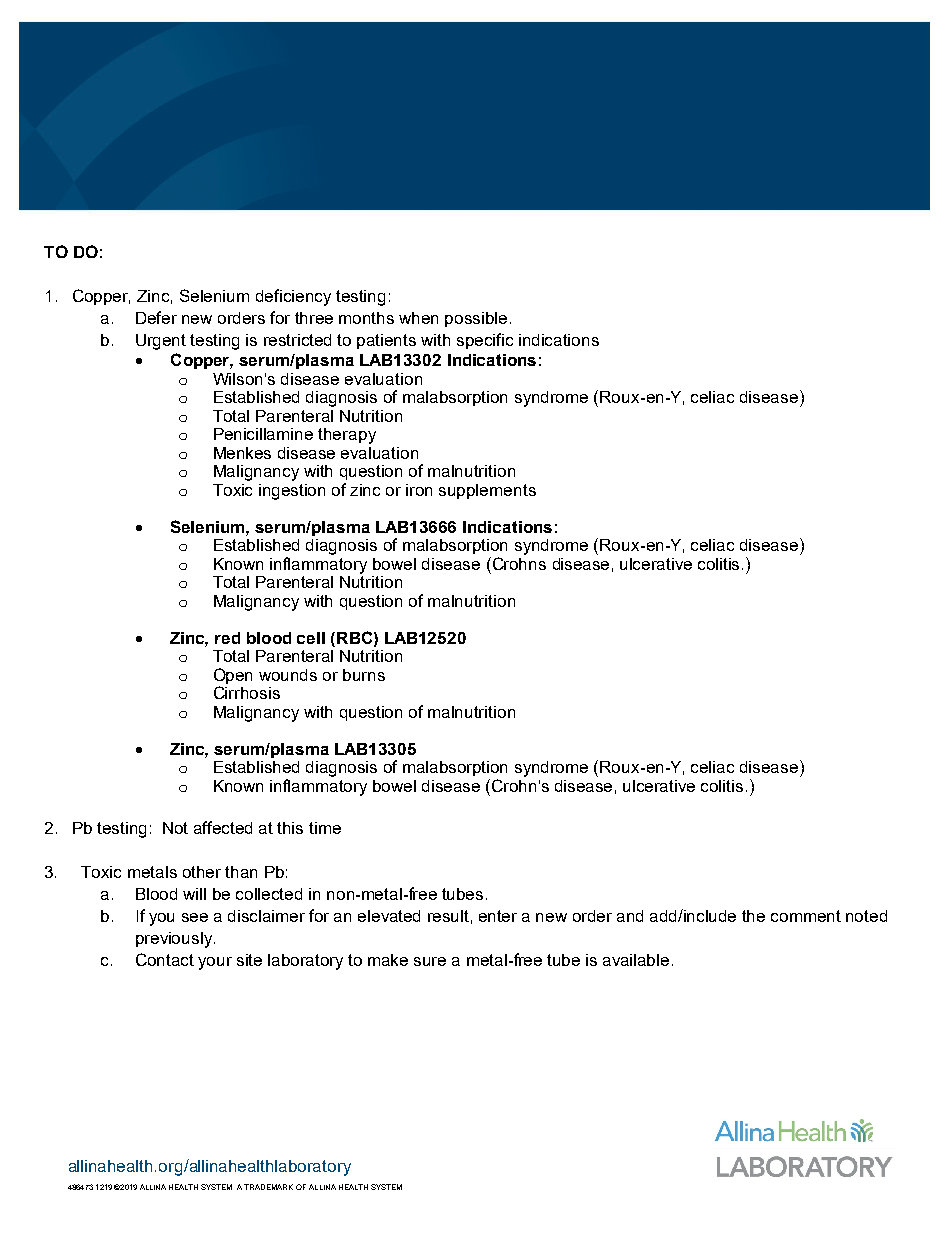 Image resolution: width=952 pixels, height=1233 pixels. Describe the element at coordinates (247, 692) in the image. I see `Cirrhosis` at that location.
